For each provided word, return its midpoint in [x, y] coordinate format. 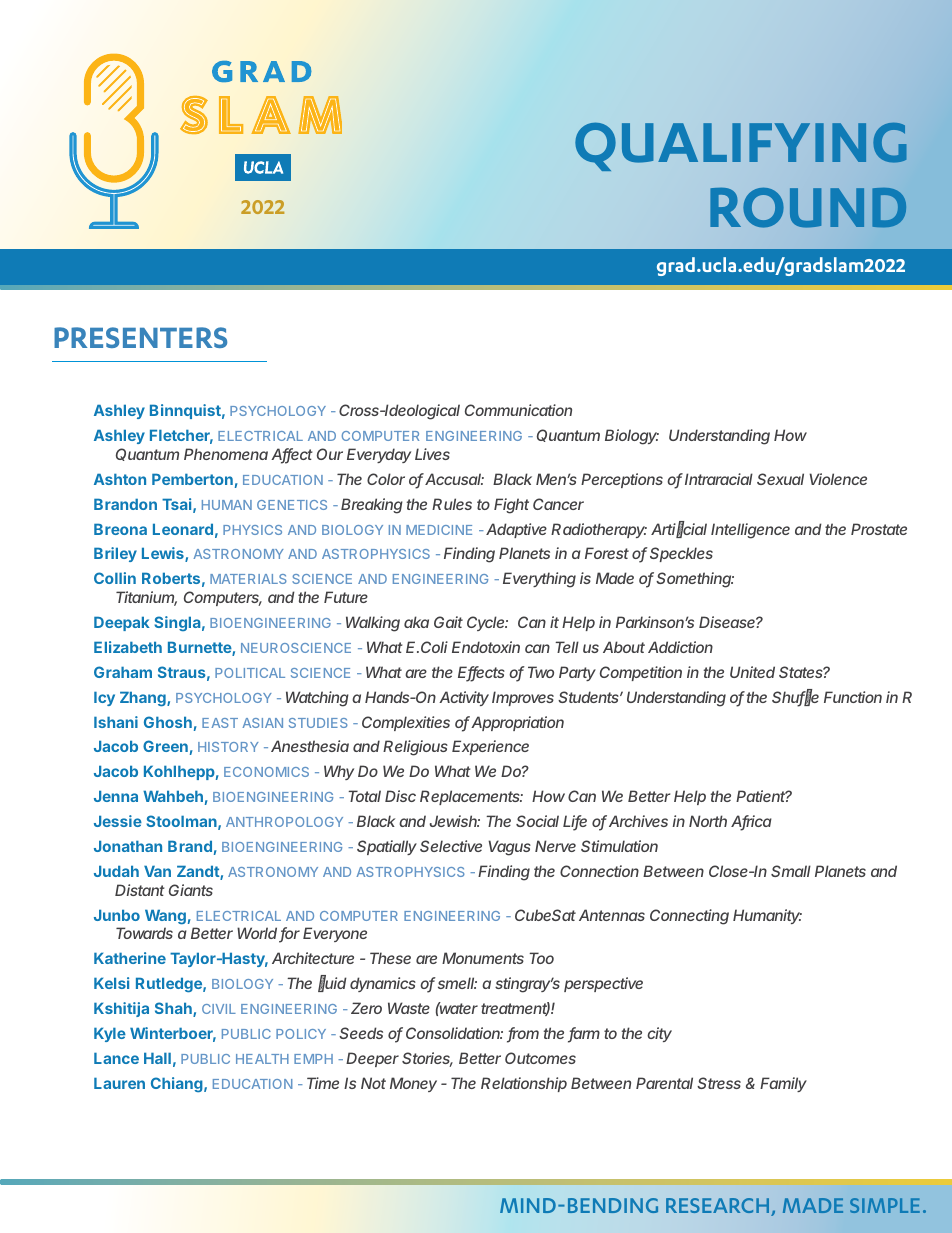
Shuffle [795, 697]
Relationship [524, 1084]
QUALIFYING [741, 146]
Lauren [119, 1083]
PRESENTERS [140, 337]
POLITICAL [250, 673]
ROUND [808, 208]
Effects [481, 673]
